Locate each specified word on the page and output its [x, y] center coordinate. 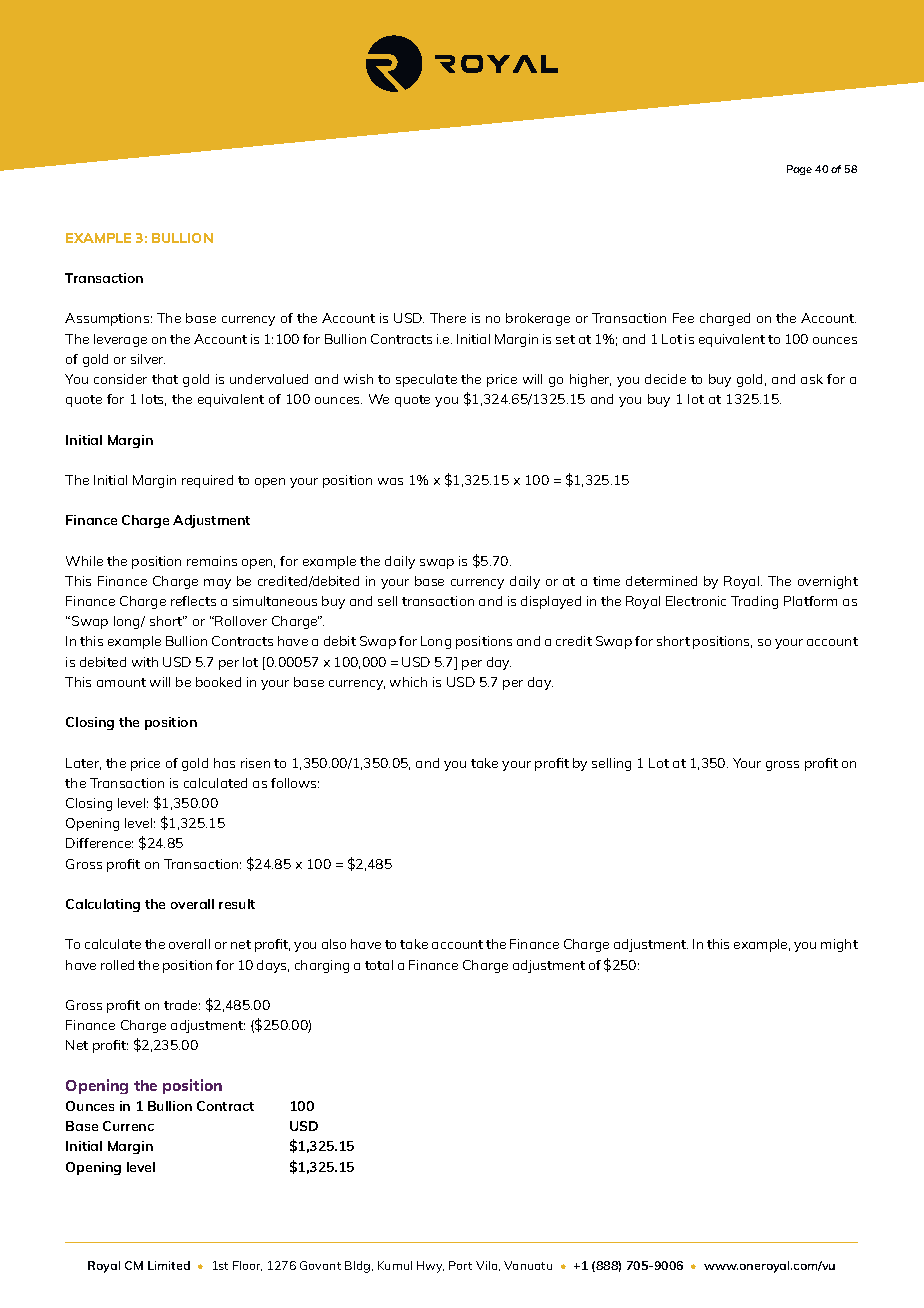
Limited [169, 1265]
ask [812, 379]
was [390, 481]
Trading [754, 602]
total [379, 965]
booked [218, 682]
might [839, 945]
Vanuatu [528, 1265]
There [448, 318]
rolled [117, 965]
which [408, 682]
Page [799, 170]
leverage [120, 340]
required [207, 481]
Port [460, 1265]
